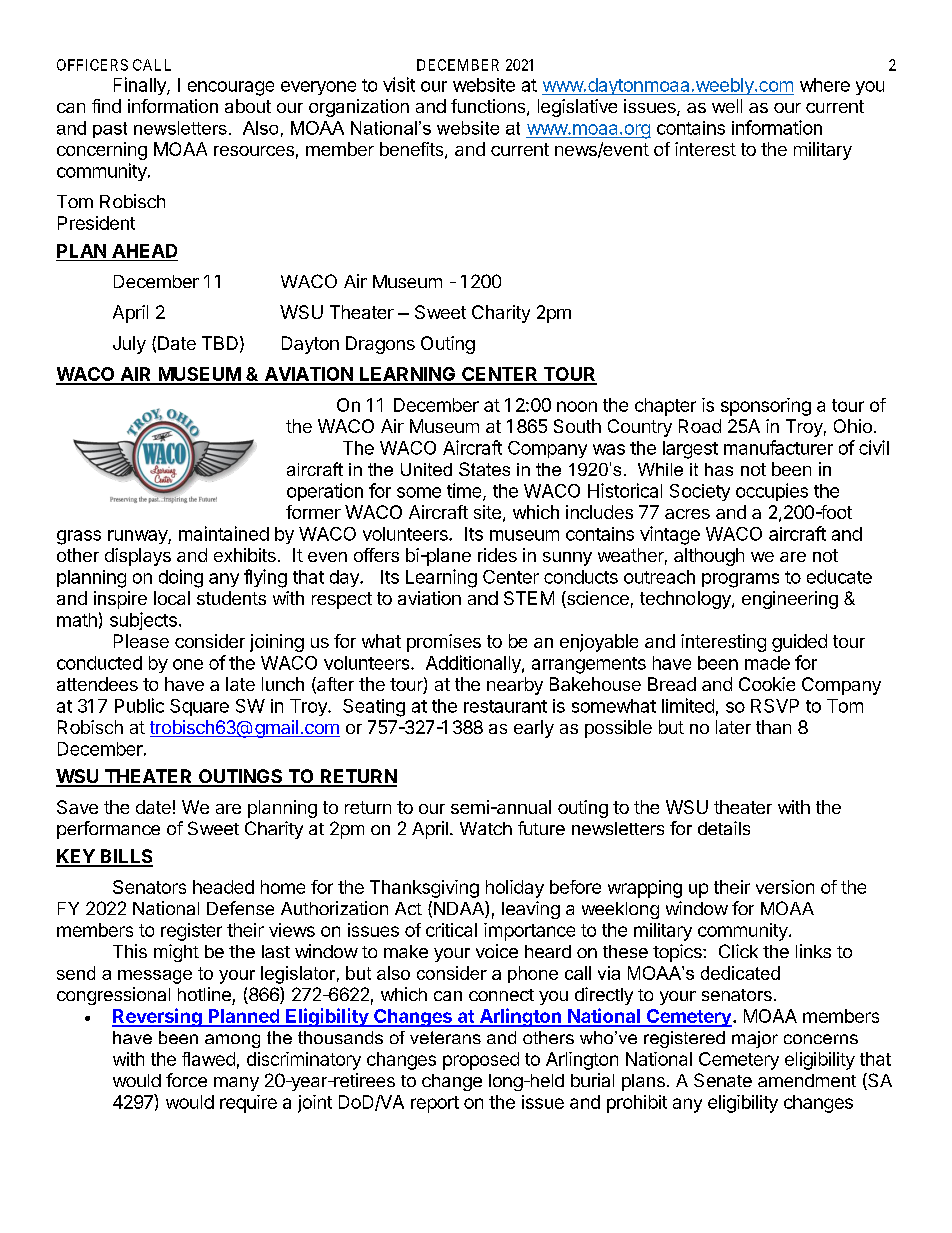  I want to click on Finally, so click(141, 86).
